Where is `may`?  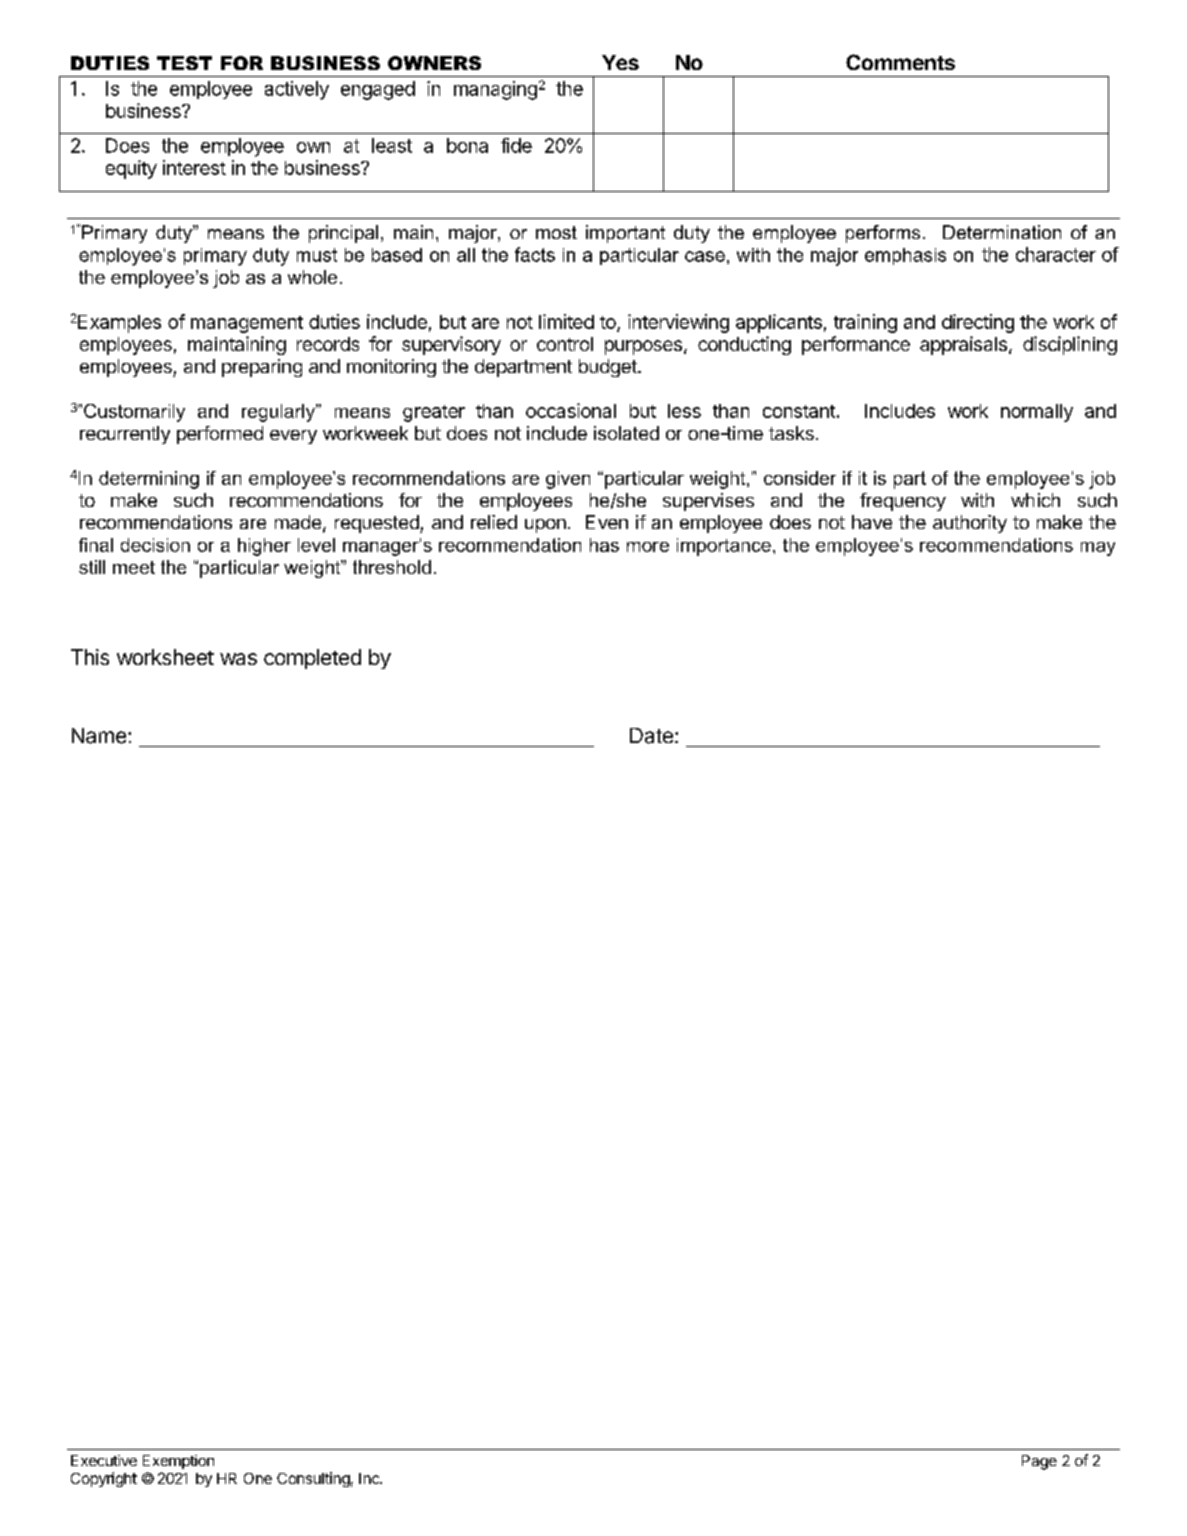
may is located at coordinates (1098, 549).
